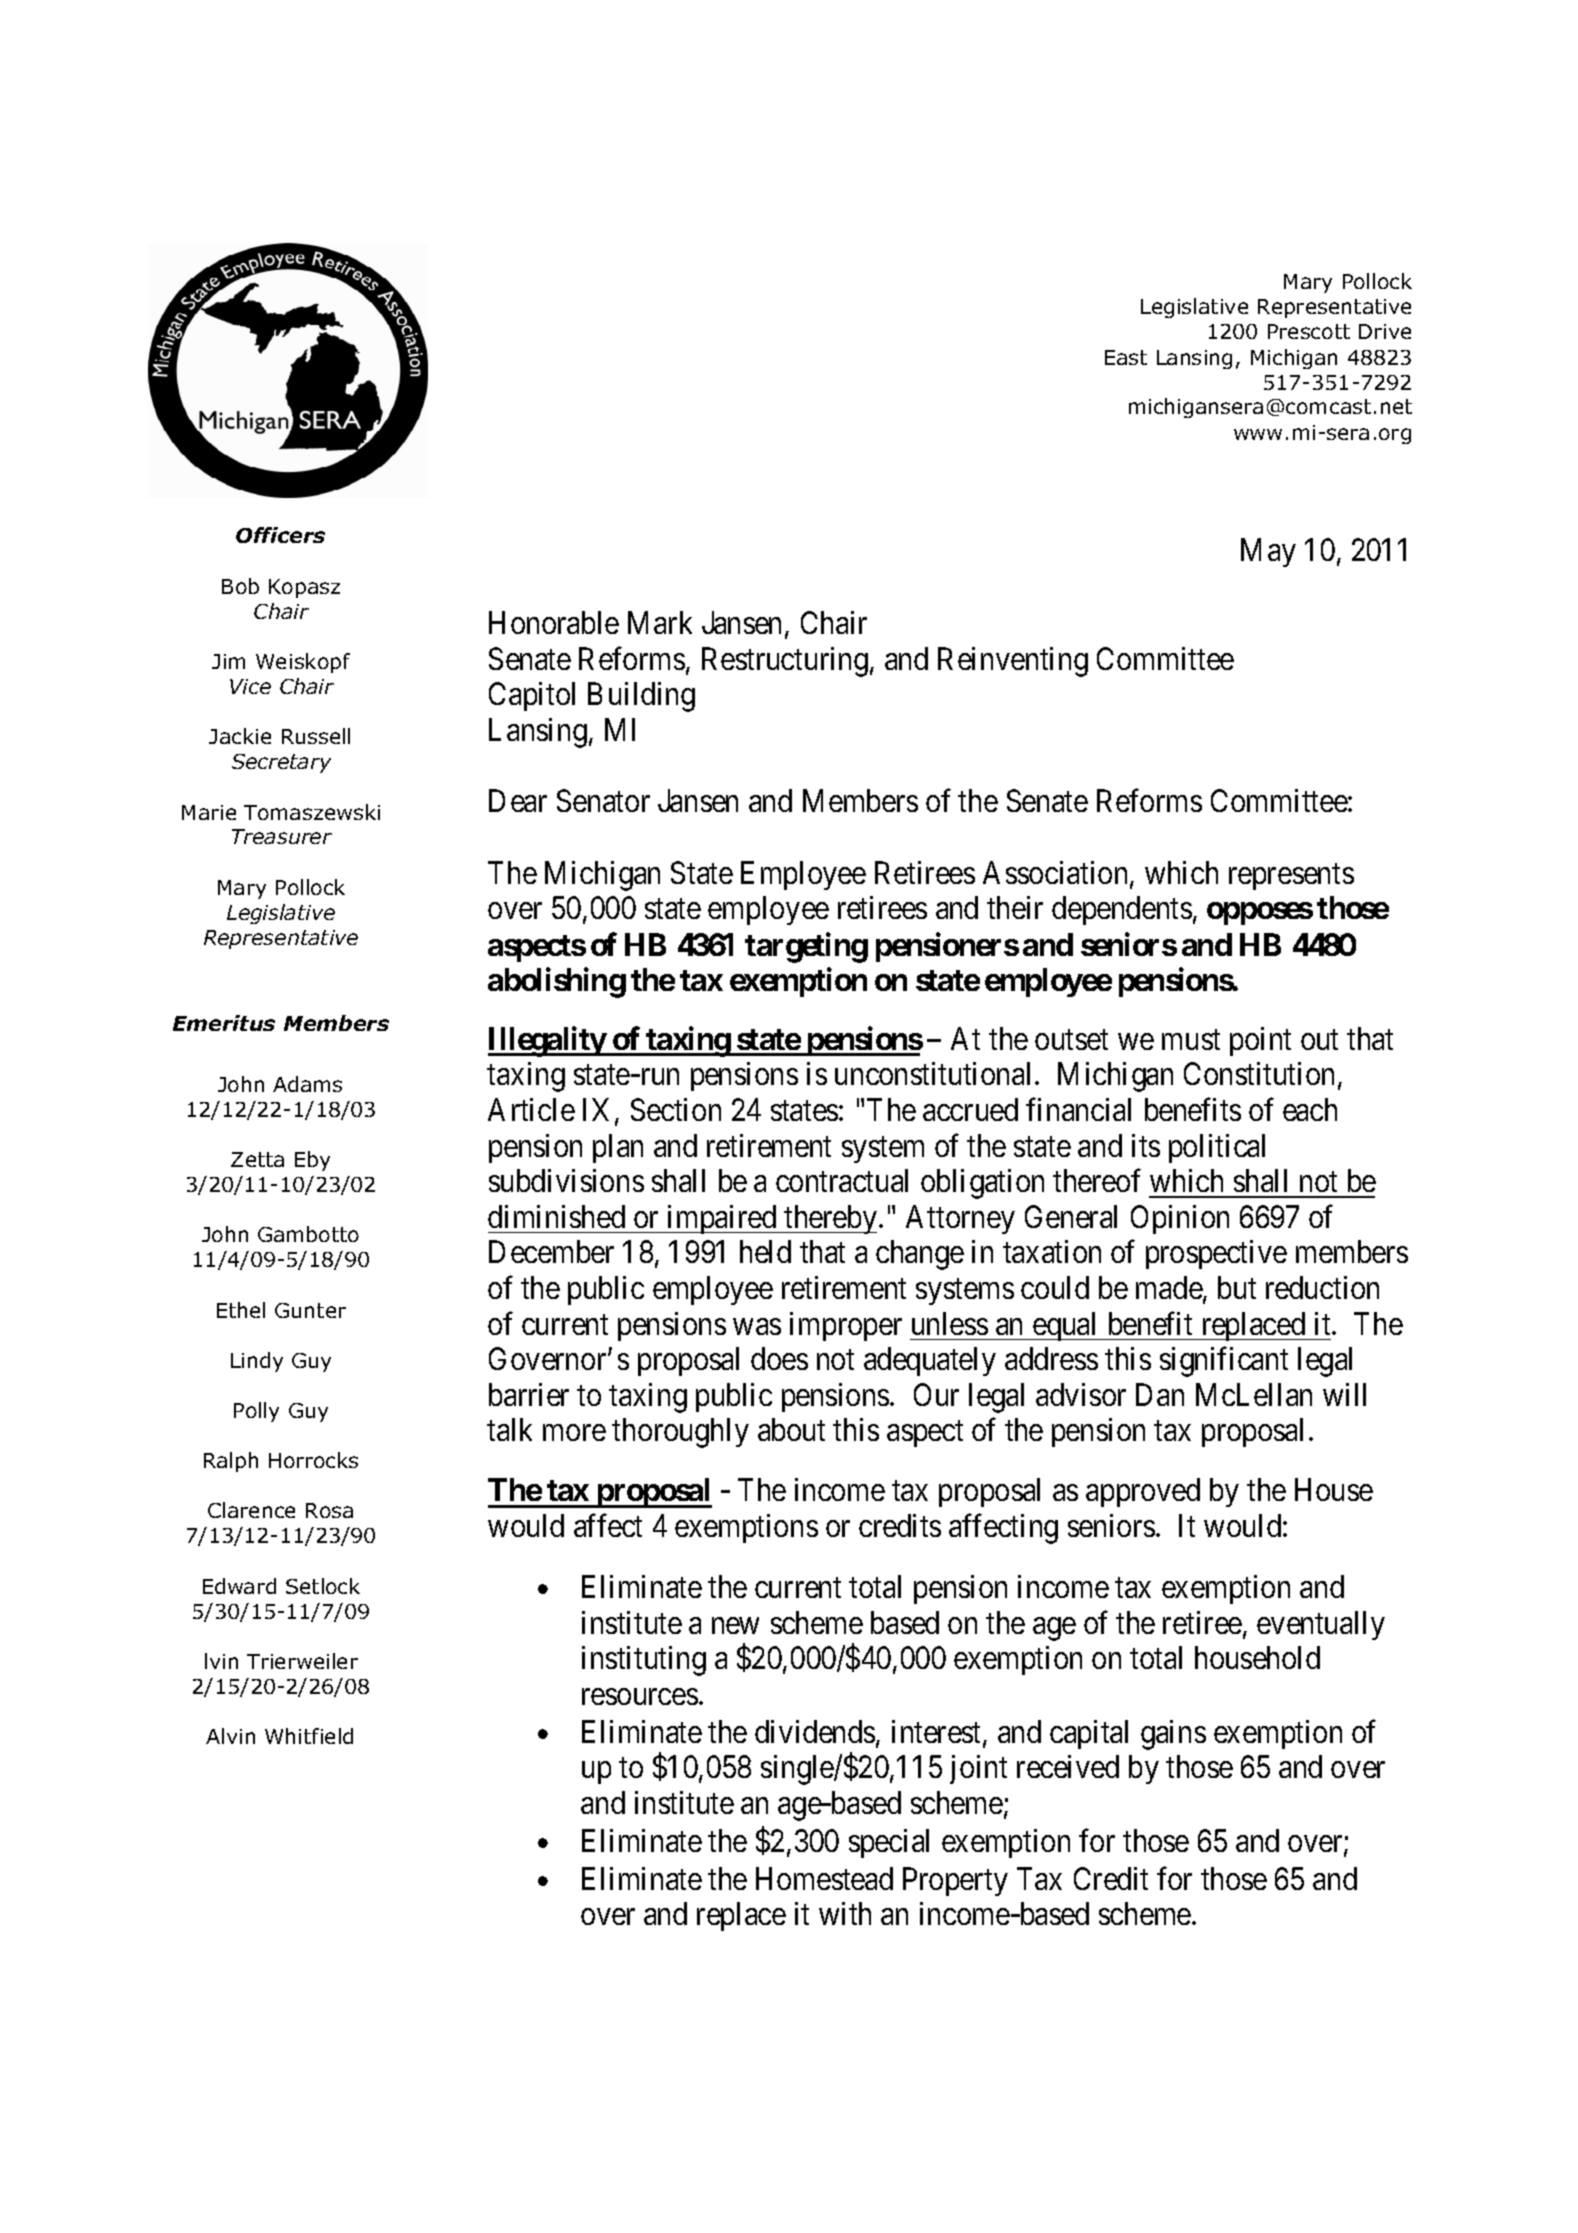  What do you see at coordinates (603, 800) in the document?
I see `Senator` at bounding box center [603, 800].
